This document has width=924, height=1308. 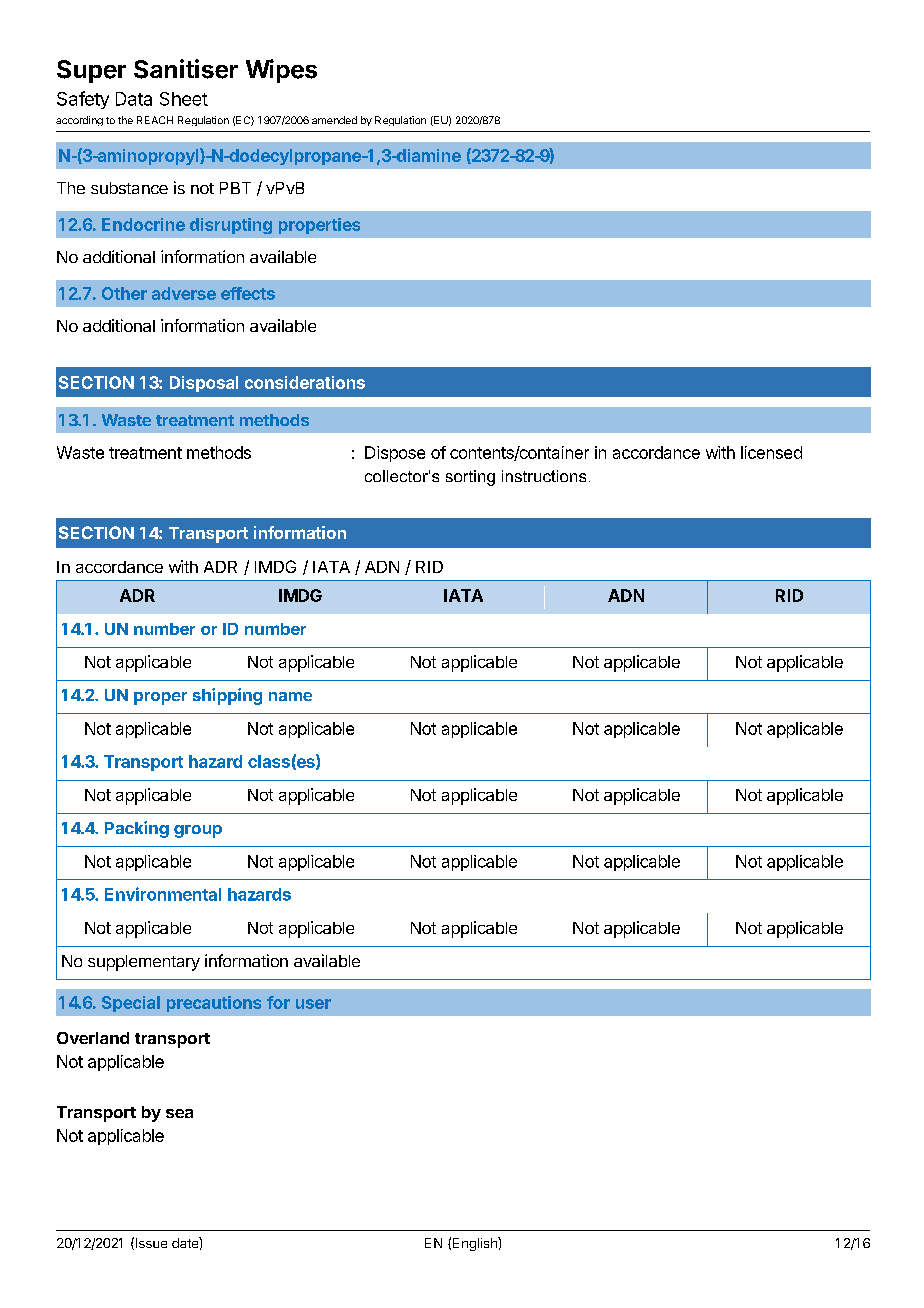 I want to click on amended, so click(x=334, y=120).
